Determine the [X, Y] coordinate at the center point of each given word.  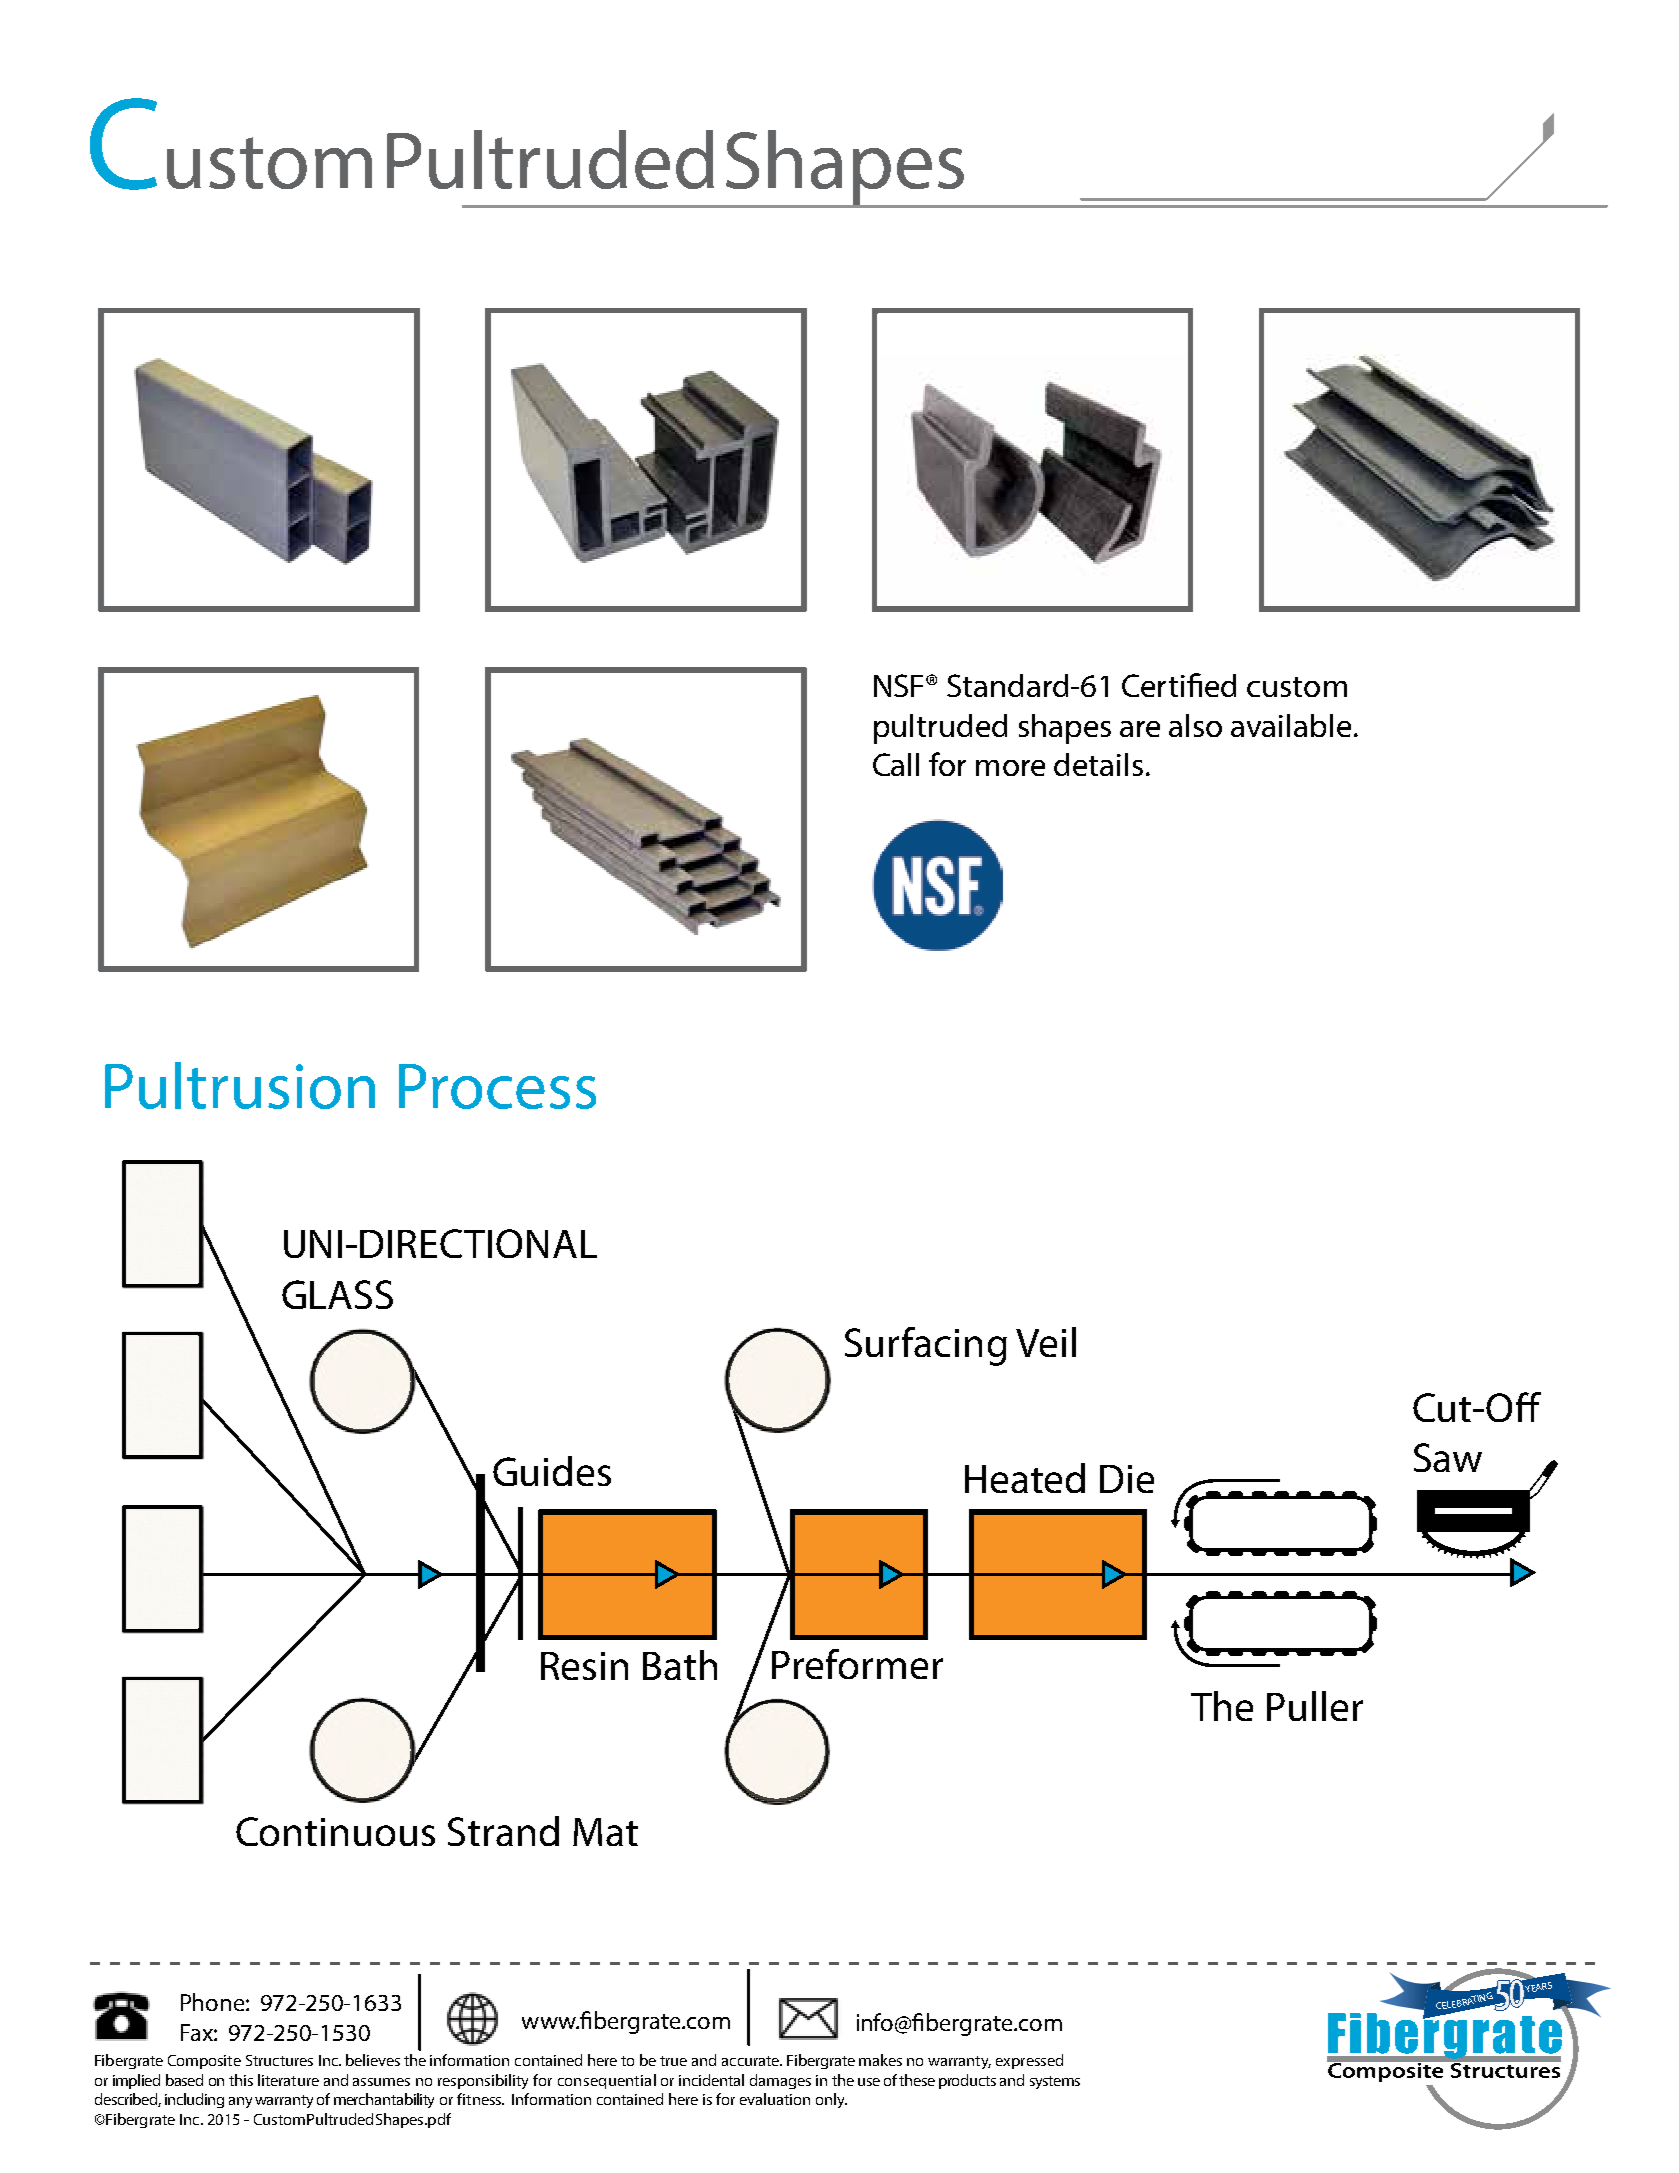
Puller [1315, 1706]
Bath [680, 1665]
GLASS [337, 1294]
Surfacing [926, 1346]
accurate [751, 2061]
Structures [279, 2060]
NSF [900, 685]
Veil [1046, 1342]
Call [896, 764]
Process [497, 1086]
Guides [552, 1471]
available [1291, 725]
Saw [1448, 1457]
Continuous [335, 1831]
